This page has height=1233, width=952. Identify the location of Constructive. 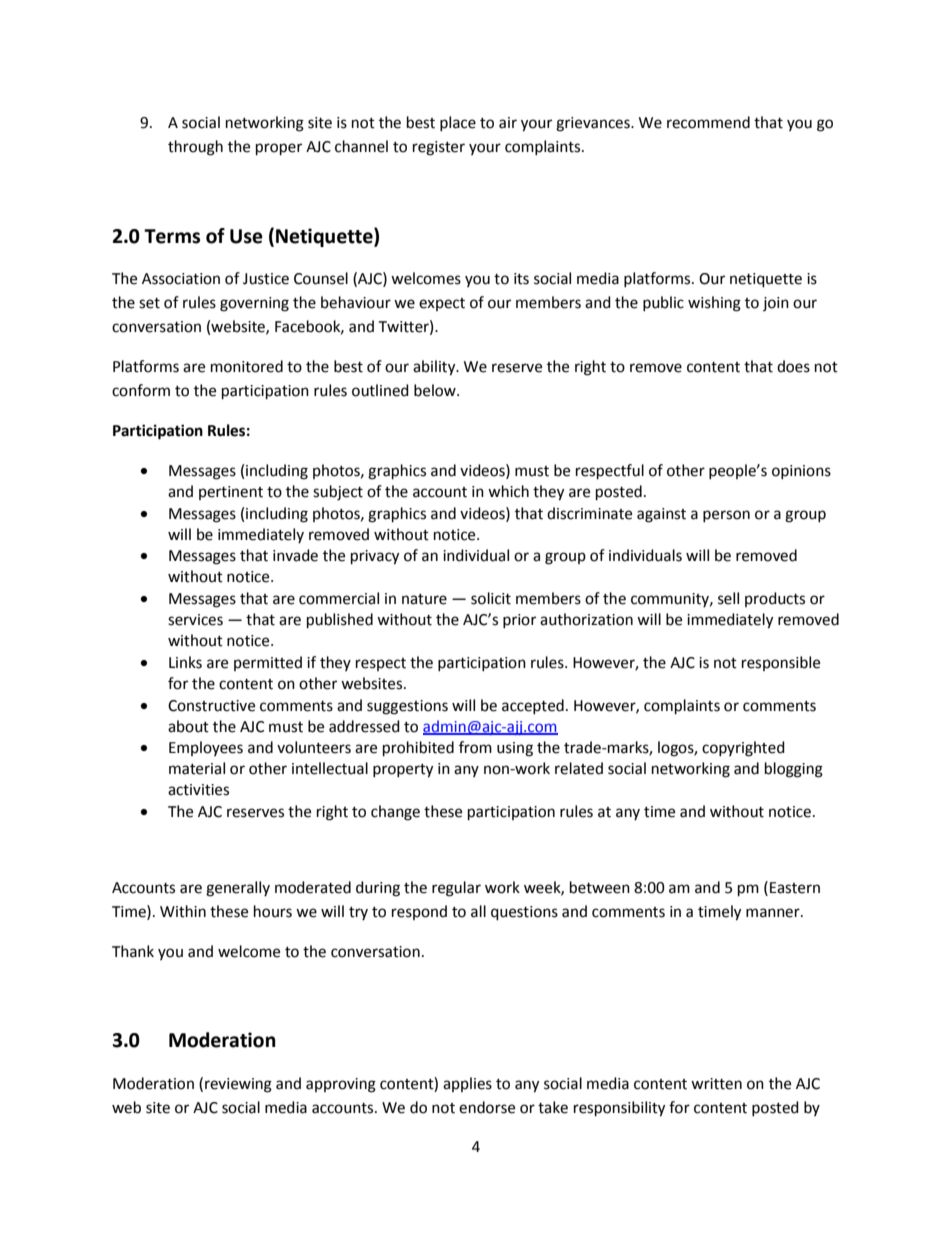
(211, 706).
